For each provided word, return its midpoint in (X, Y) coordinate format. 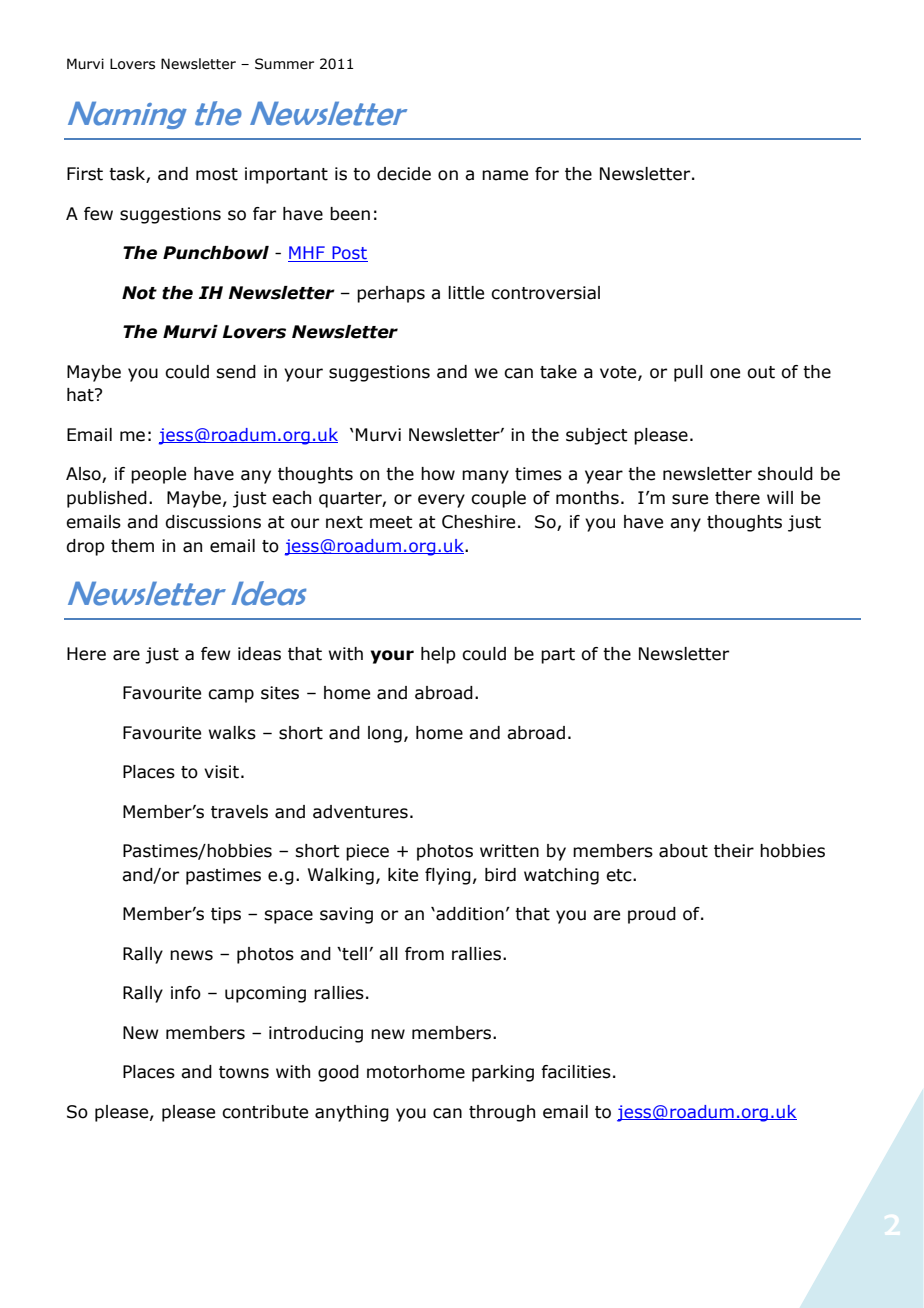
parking (503, 1073)
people (158, 475)
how (438, 474)
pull (688, 373)
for (547, 174)
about (683, 851)
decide (404, 174)
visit (221, 772)
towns (244, 1072)
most (217, 174)
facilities (576, 1072)
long (385, 734)
